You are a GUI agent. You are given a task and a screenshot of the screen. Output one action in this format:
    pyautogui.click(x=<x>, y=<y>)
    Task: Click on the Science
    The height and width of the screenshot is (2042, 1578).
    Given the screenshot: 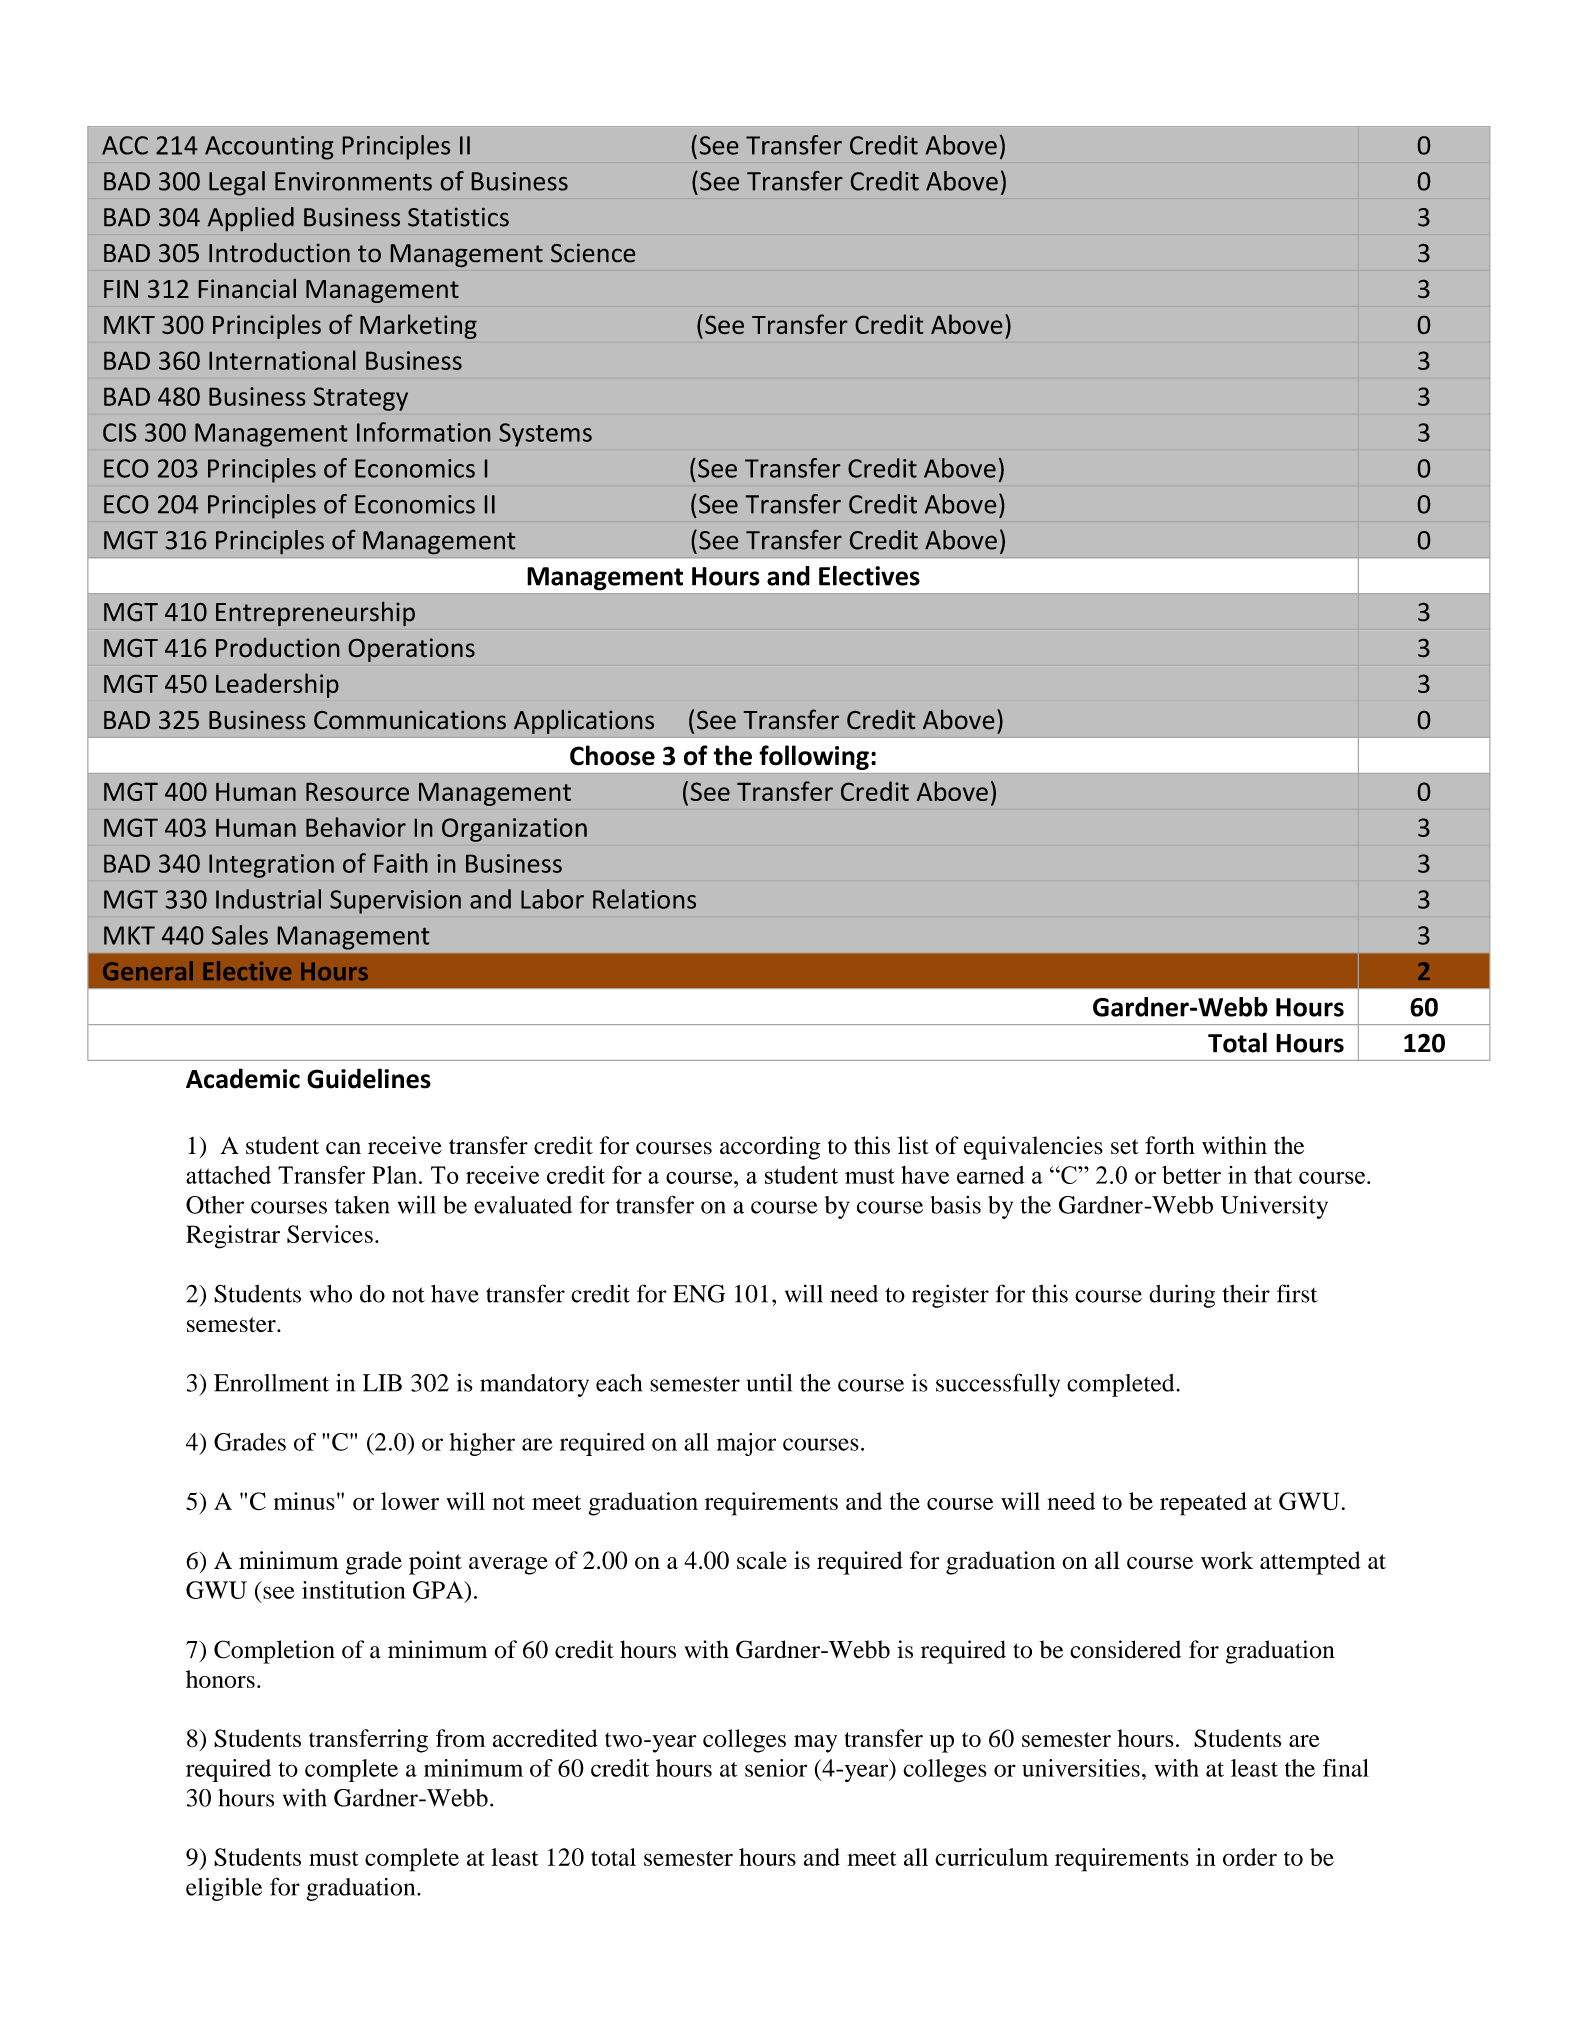 What is the action you would take?
    pyautogui.click(x=593, y=253)
